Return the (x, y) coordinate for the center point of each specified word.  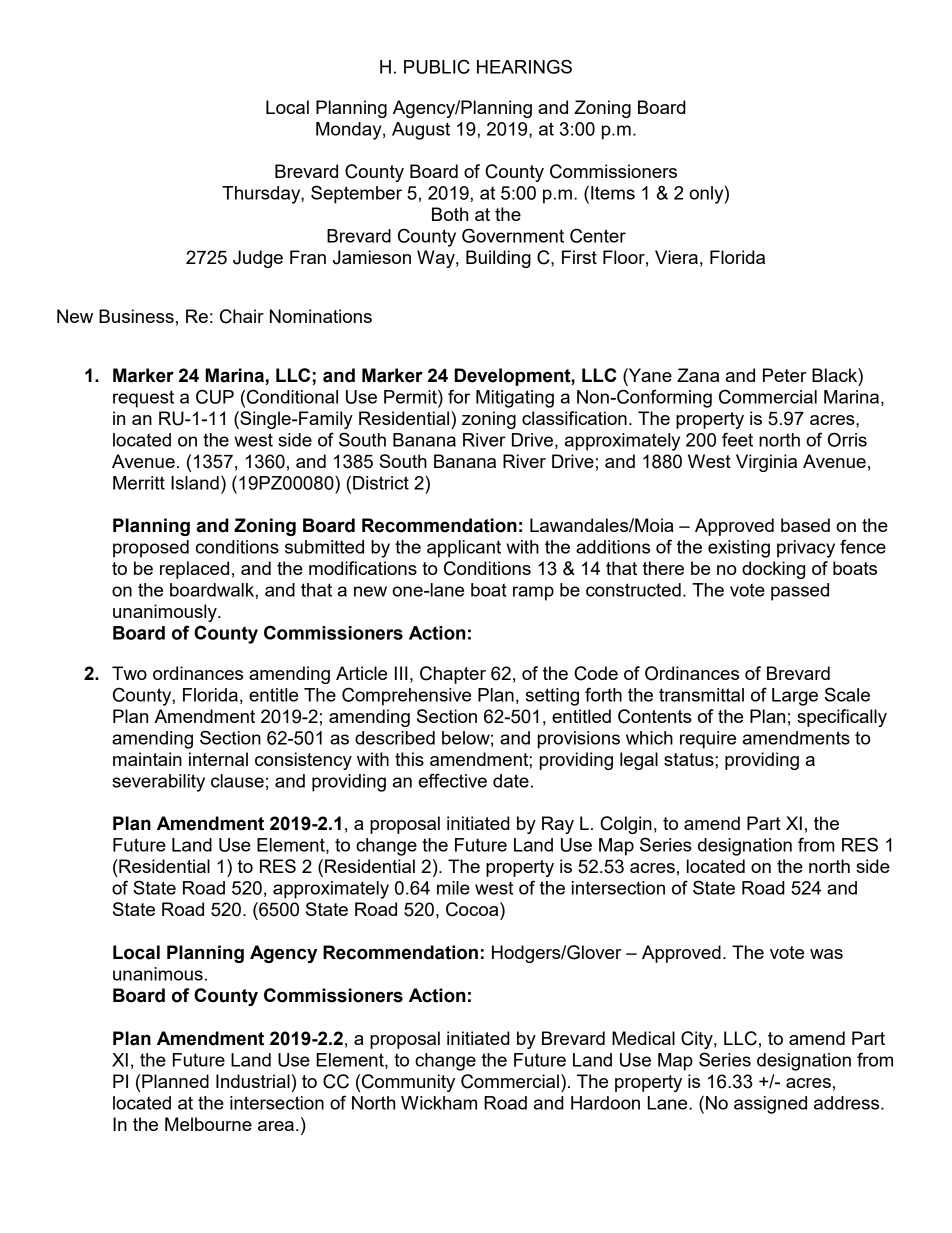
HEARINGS (524, 66)
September (356, 194)
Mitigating (515, 399)
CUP (215, 396)
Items (613, 193)
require (708, 740)
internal (218, 759)
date (511, 781)
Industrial (253, 1081)
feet (737, 439)
